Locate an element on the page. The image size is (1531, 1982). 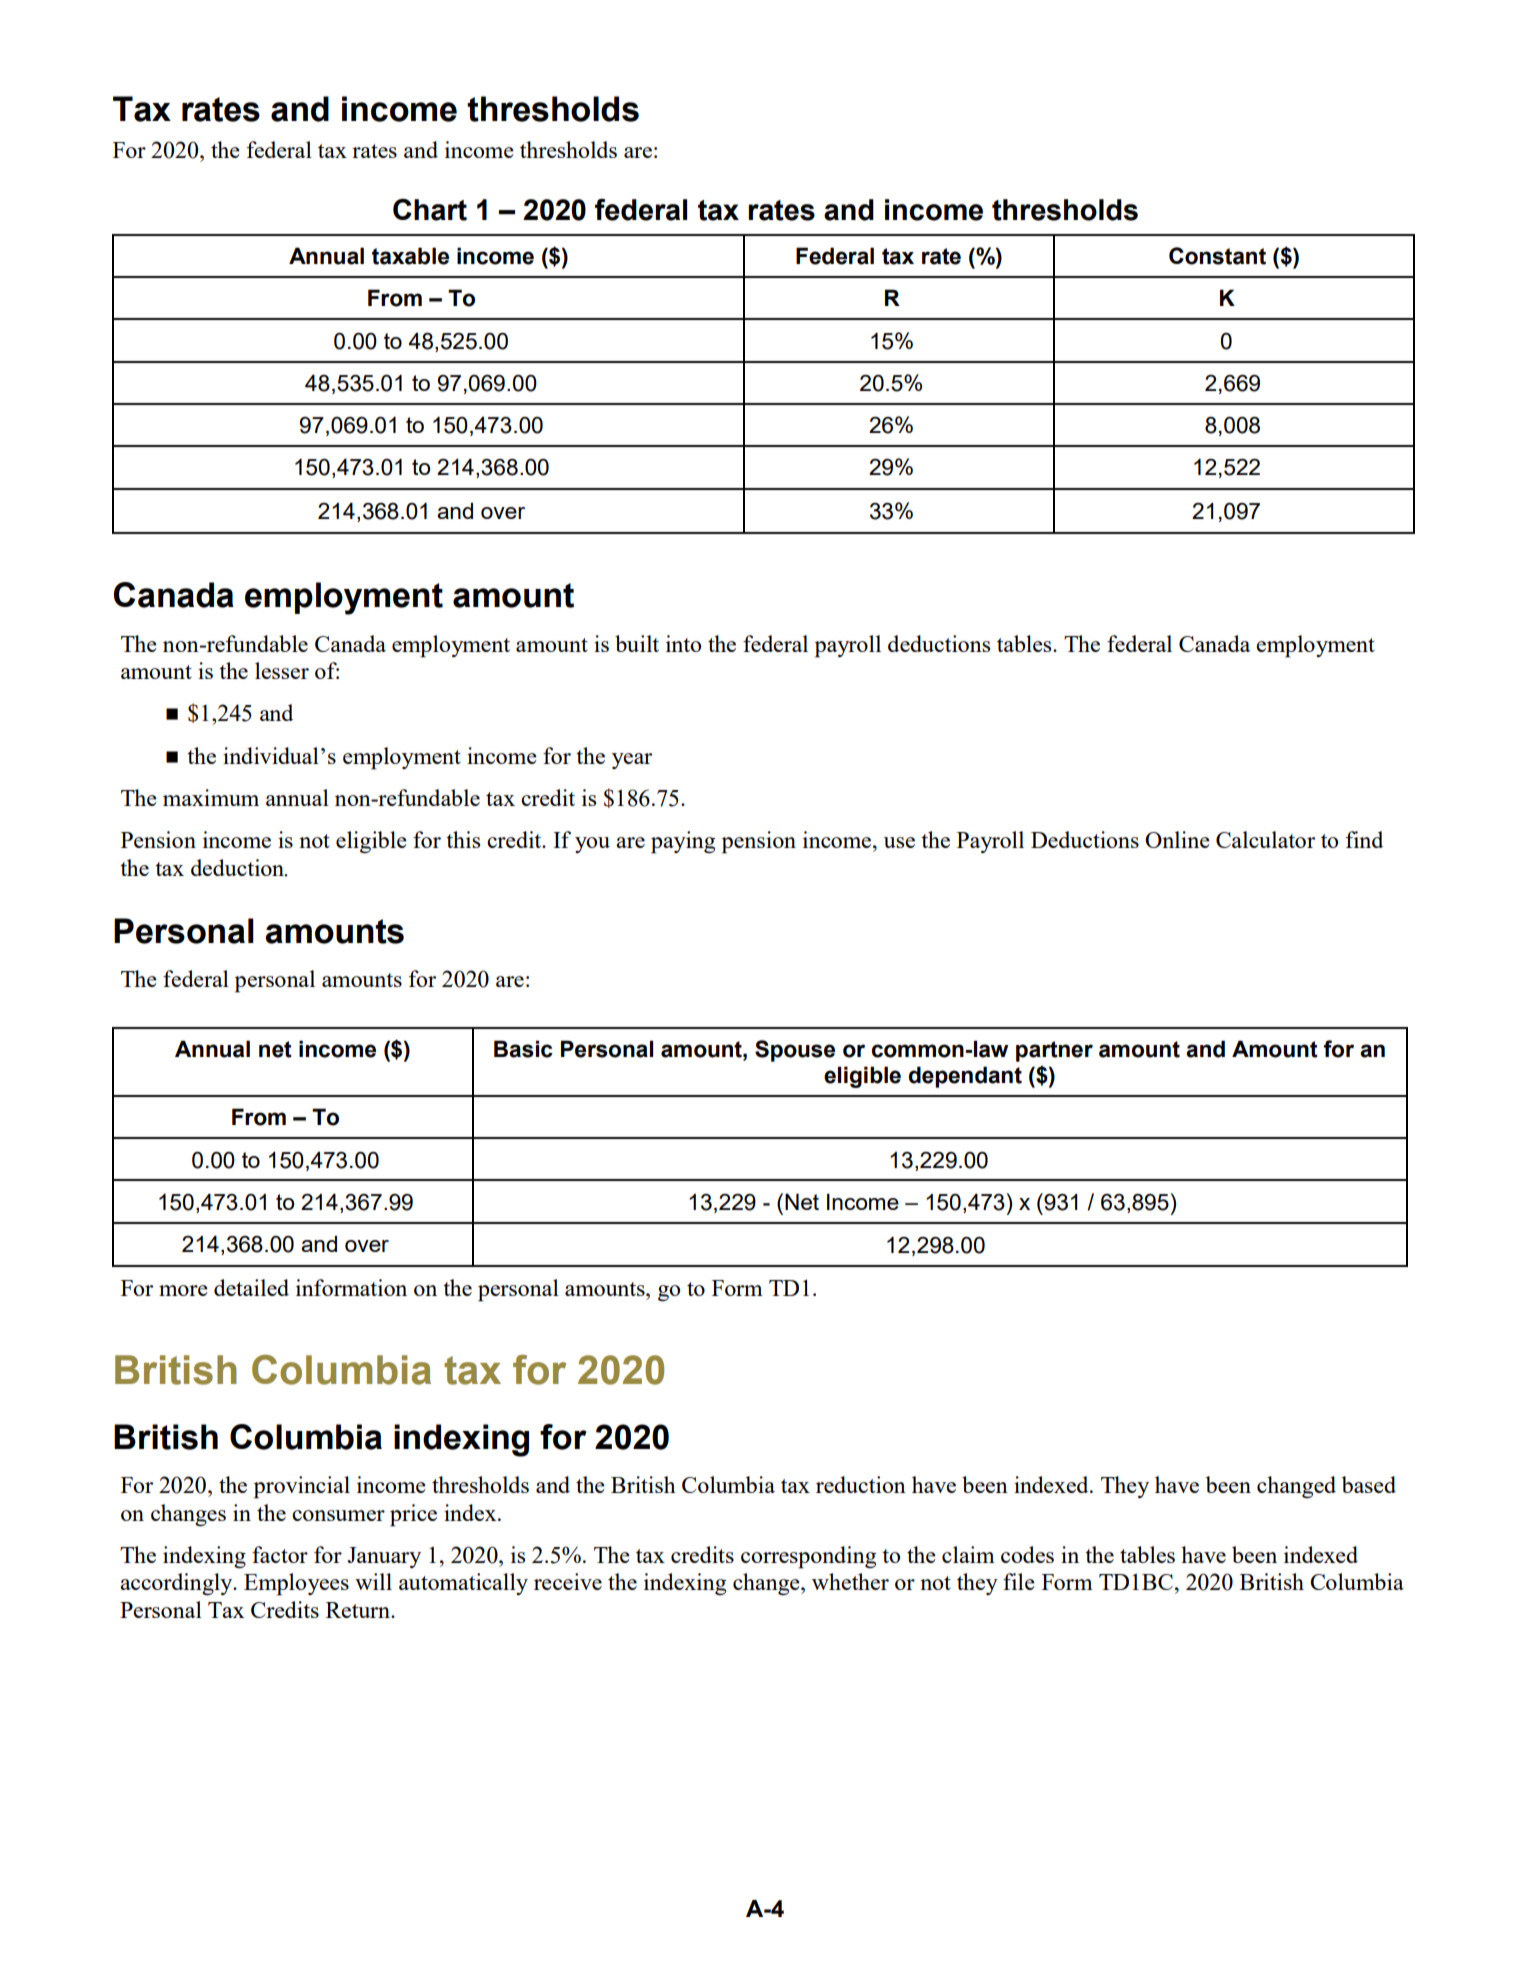
corresponding is located at coordinates (808, 1557).
